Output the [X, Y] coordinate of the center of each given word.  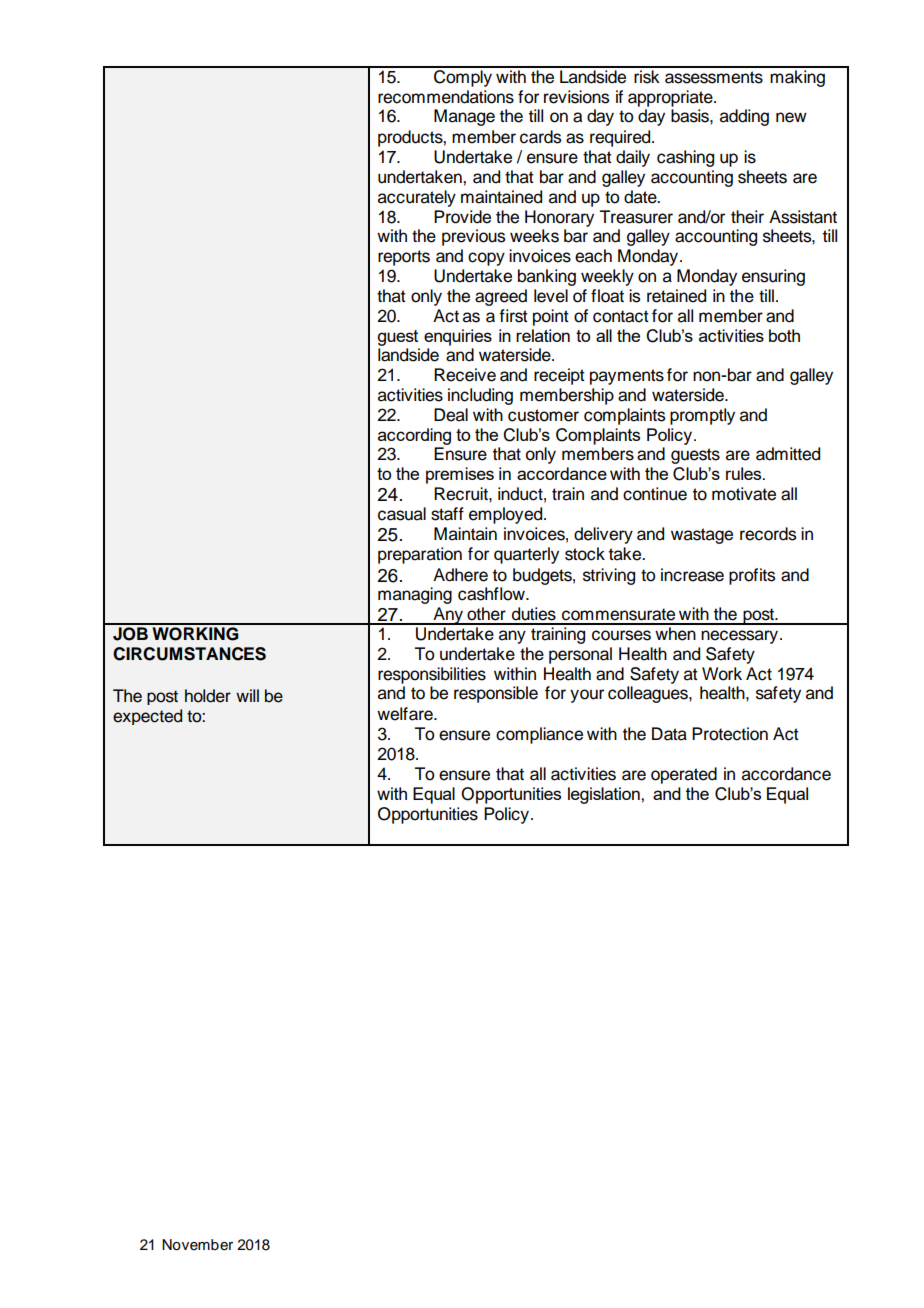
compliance [539, 735]
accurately [417, 198]
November [197, 1245]
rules [745, 473]
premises [460, 475]
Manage [464, 117]
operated [684, 775]
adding [744, 117]
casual [402, 514]
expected [147, 717]
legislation [605, 795]
